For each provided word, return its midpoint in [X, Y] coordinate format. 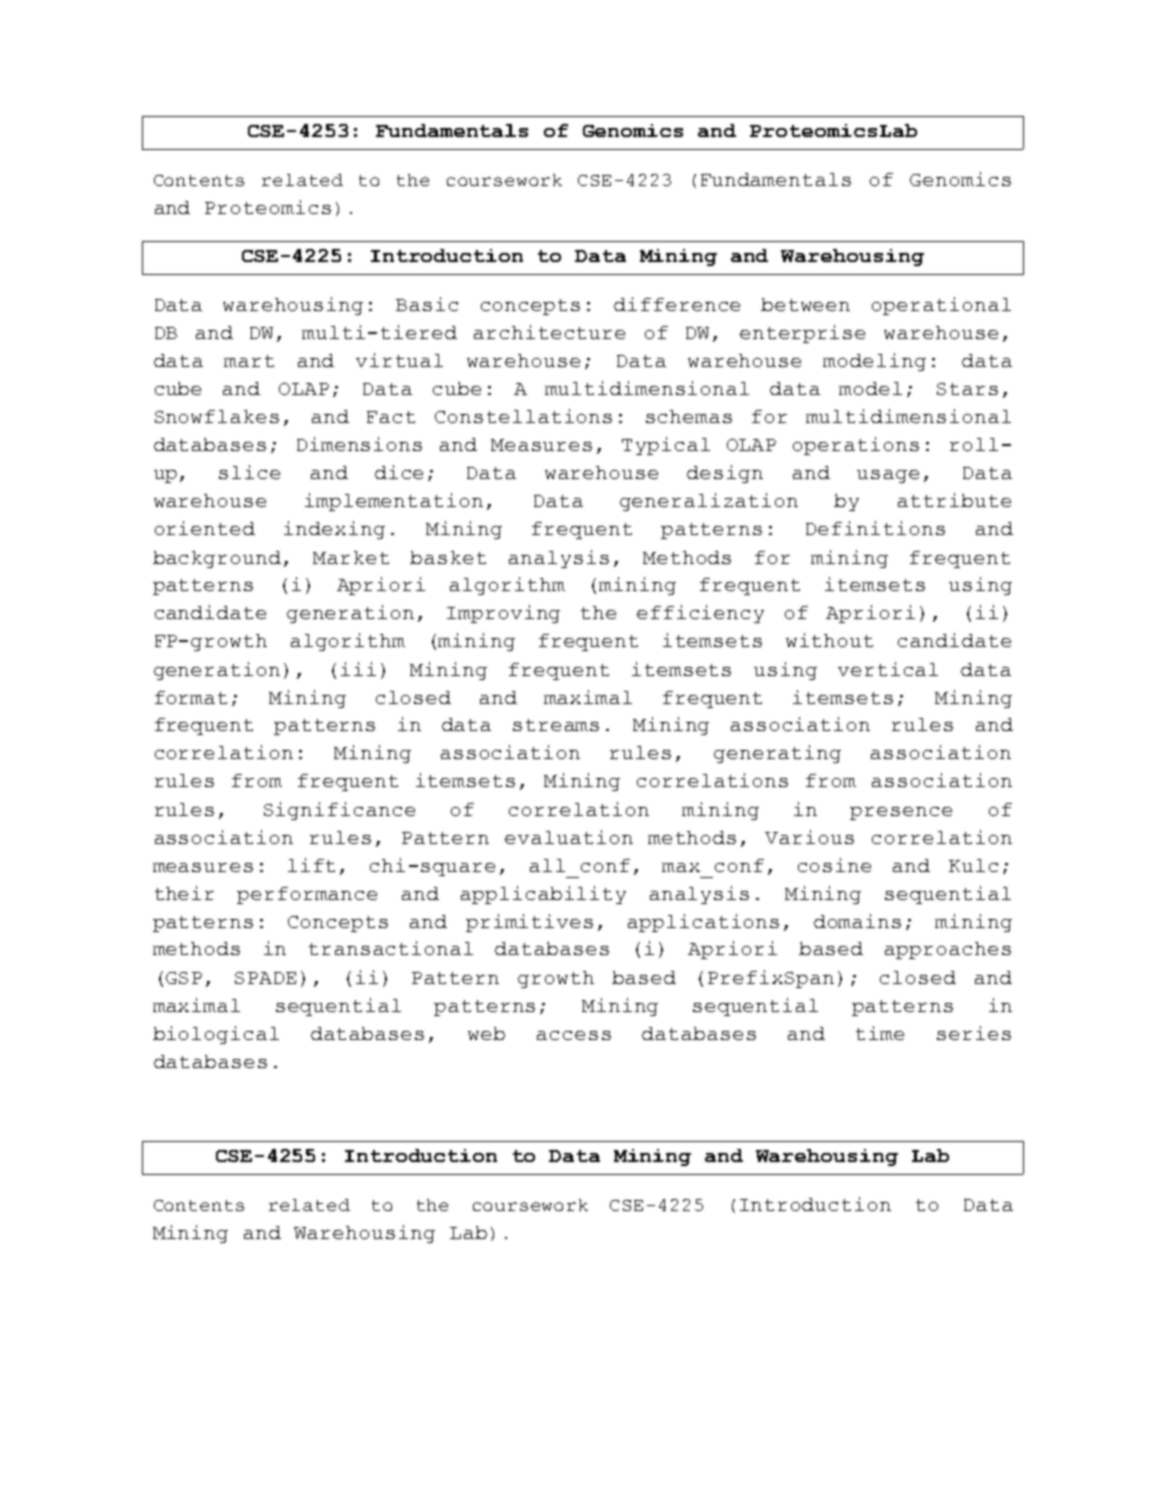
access [574, 1035]
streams [556, 725]
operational [941, 306]
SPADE [265, 978]
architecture [549, 332]
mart [249, 361]
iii [358, 669]
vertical [888, 669]
